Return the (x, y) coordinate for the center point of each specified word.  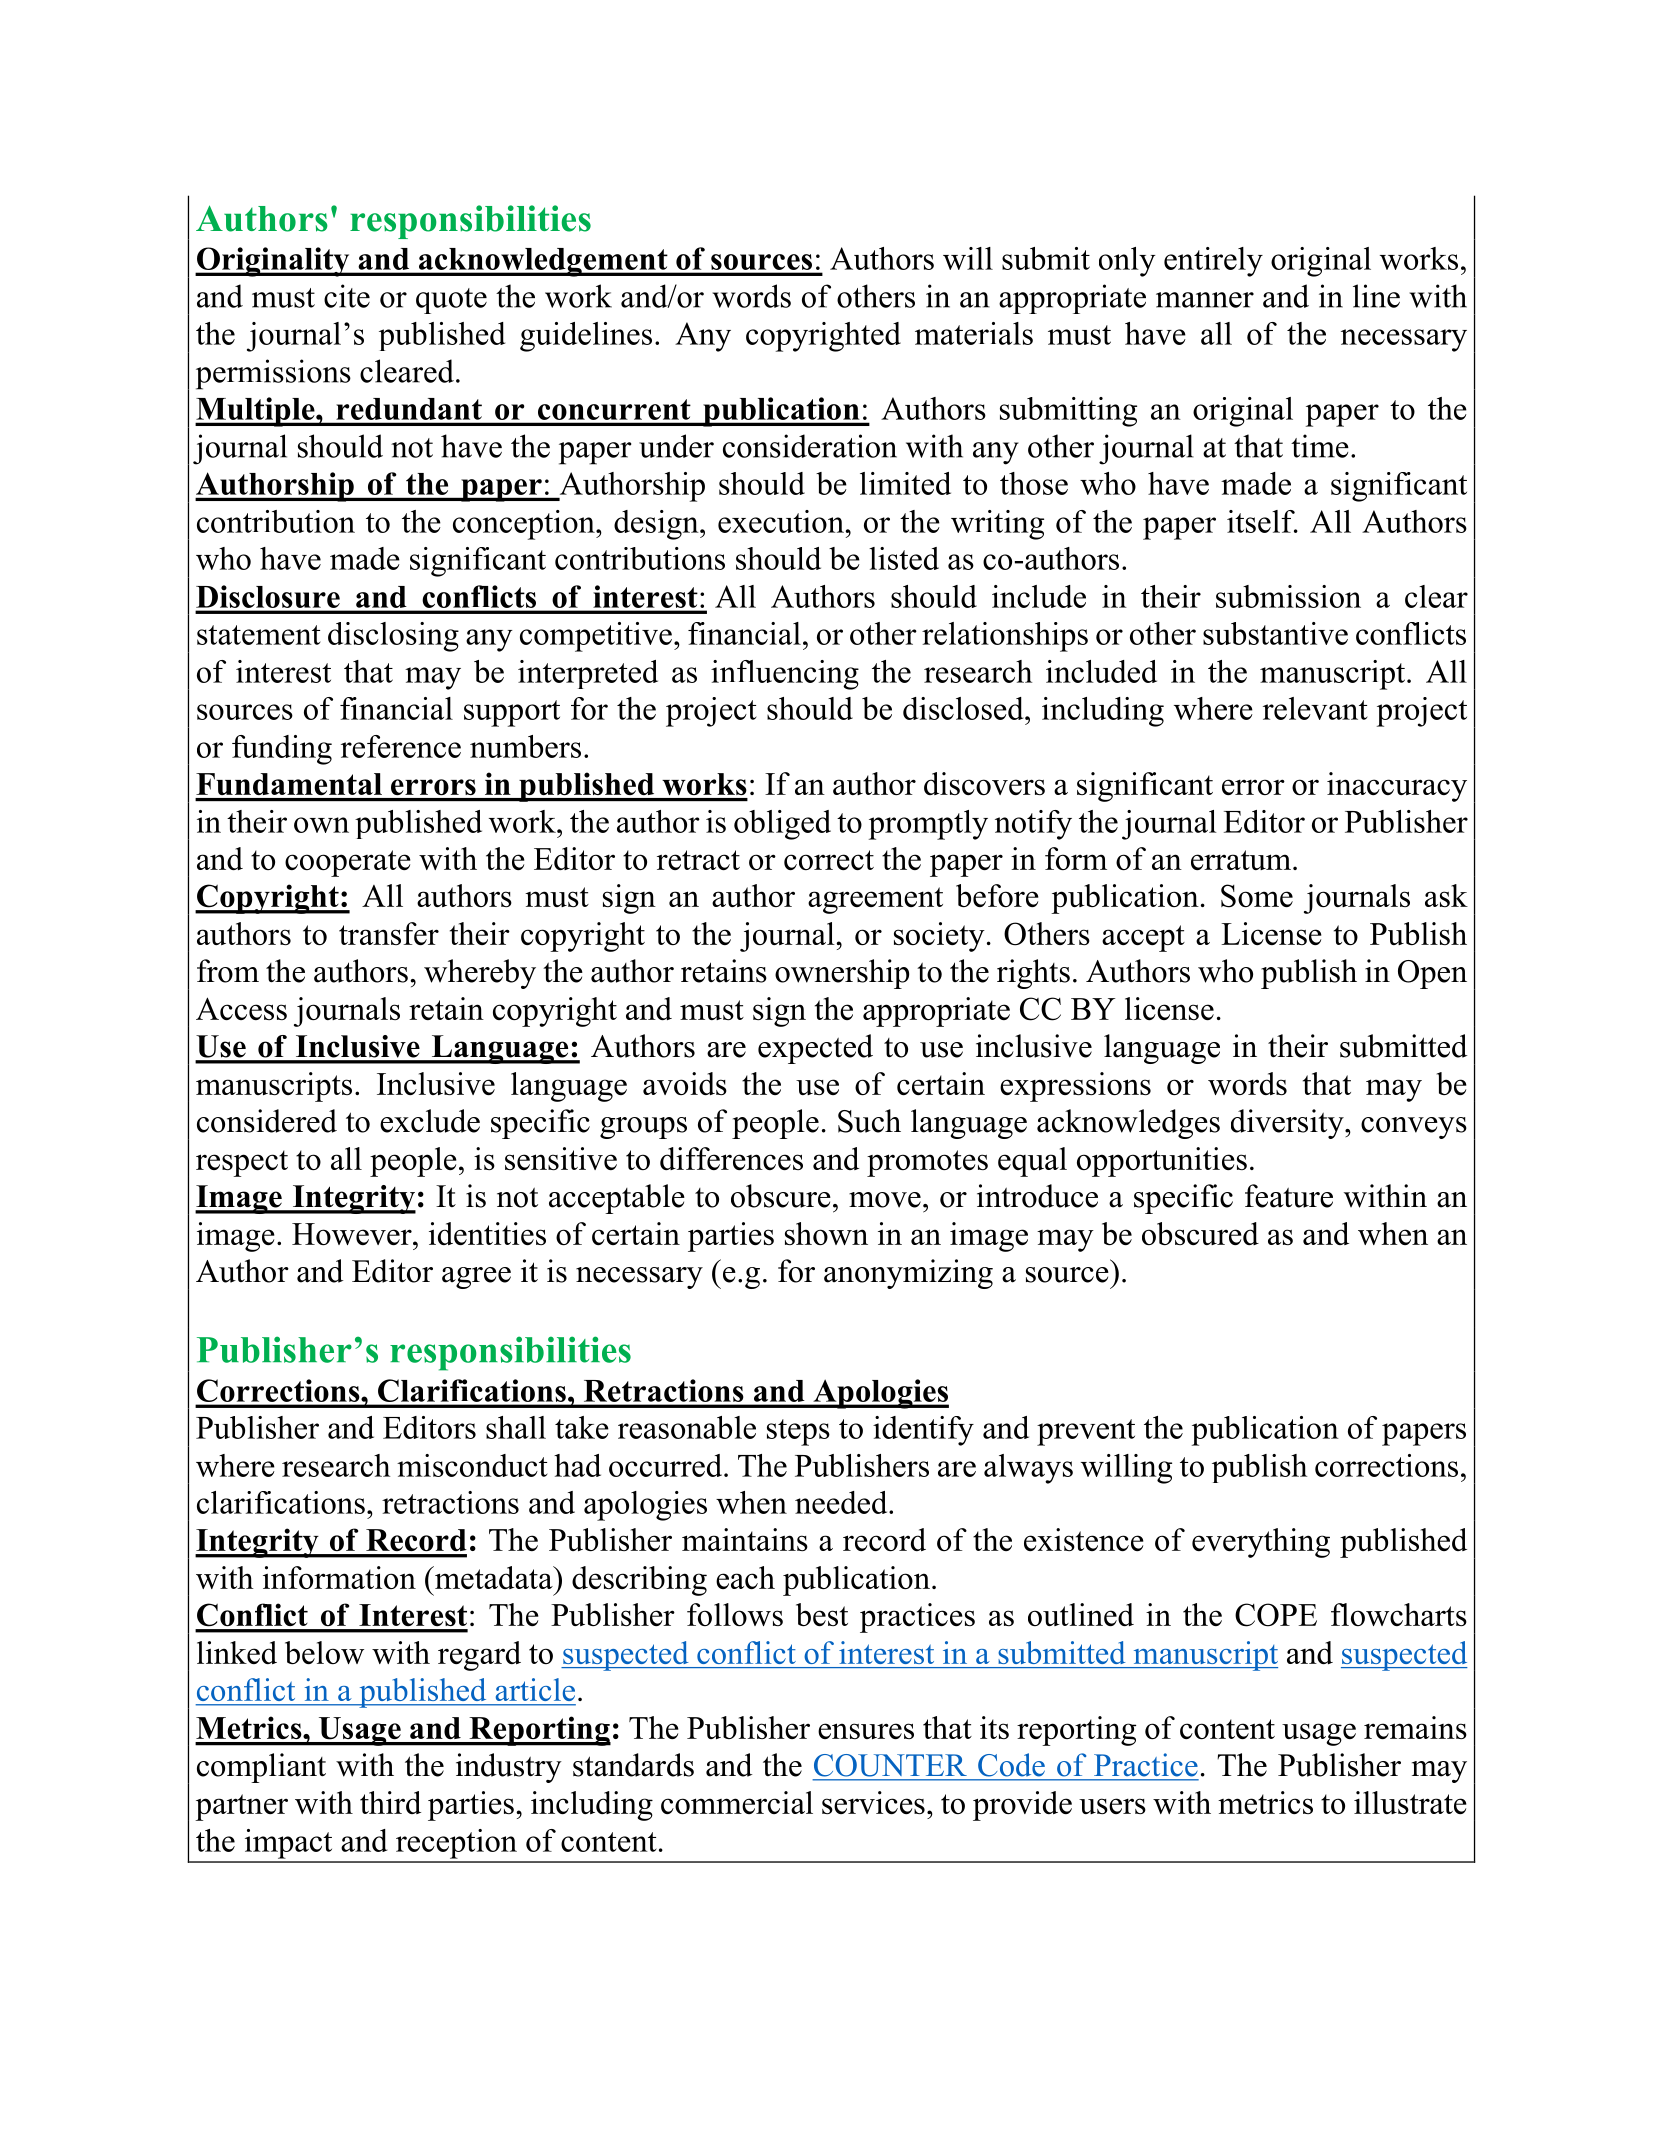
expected (815, 1049)
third (390, 1802)
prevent (1086, 1432)
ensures (866, 1731)
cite (347, 296)
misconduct (472, 1465)
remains (1415, 1727)
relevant (1315, 708)
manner (1205, 300)
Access (241, 1008)
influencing (785, 675)
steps (798, 1432)
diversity (1288, 1124)
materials (974, 333)
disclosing (393, 637)
